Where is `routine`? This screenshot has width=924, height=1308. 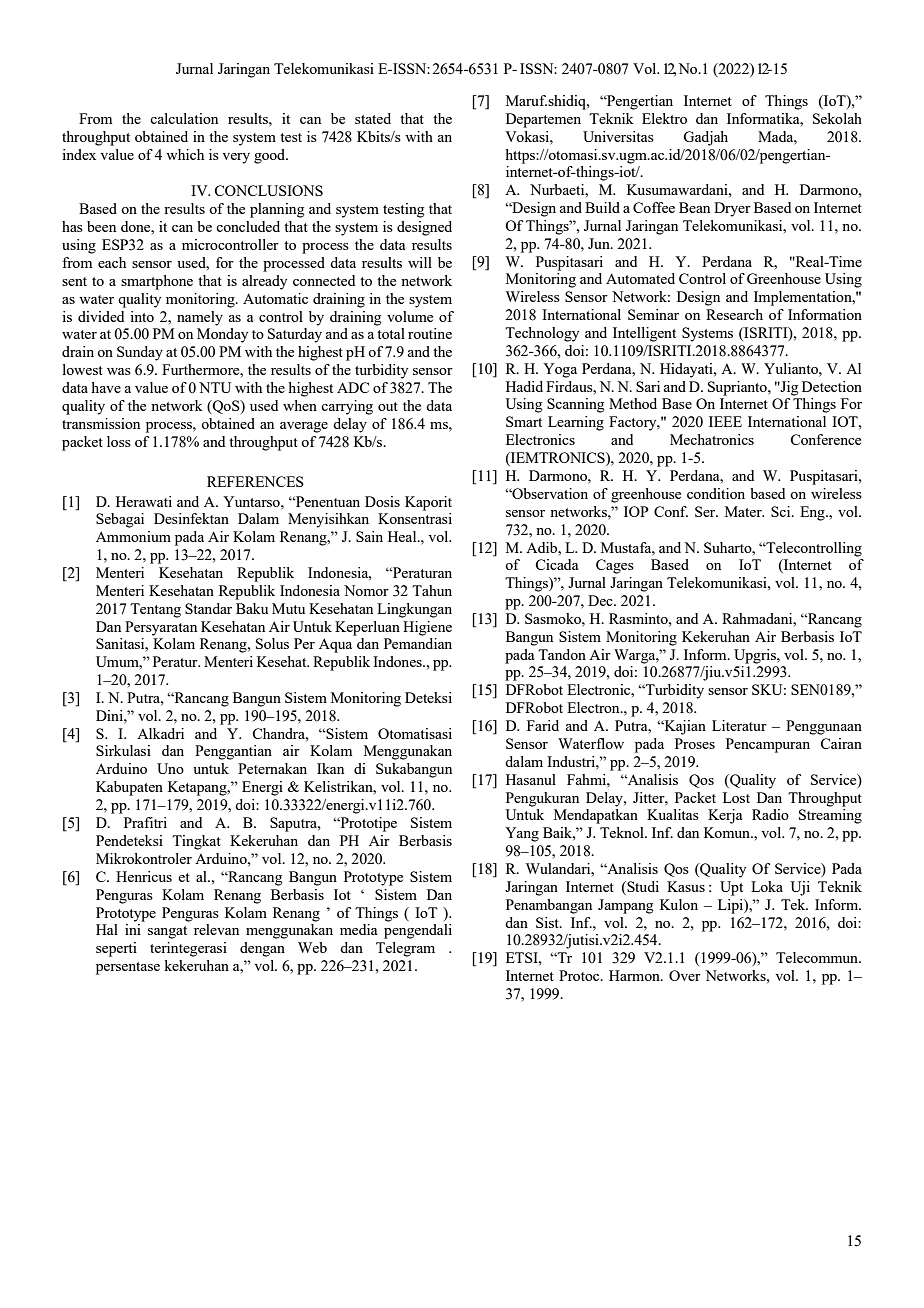
routine is located at coordinates (430, 333).
